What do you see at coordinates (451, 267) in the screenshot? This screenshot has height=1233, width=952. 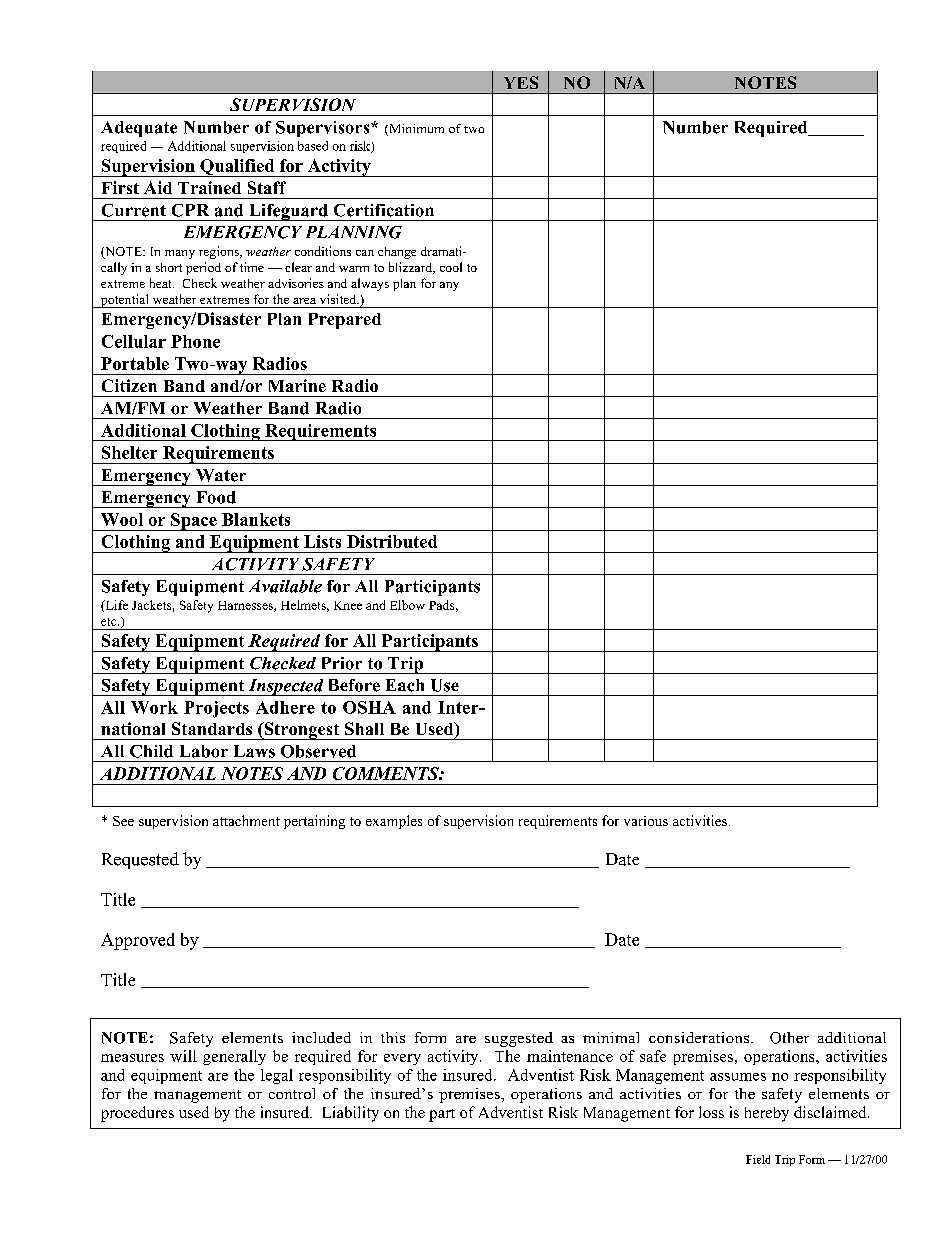 I see `cool` at bounding box center [451, 267].
